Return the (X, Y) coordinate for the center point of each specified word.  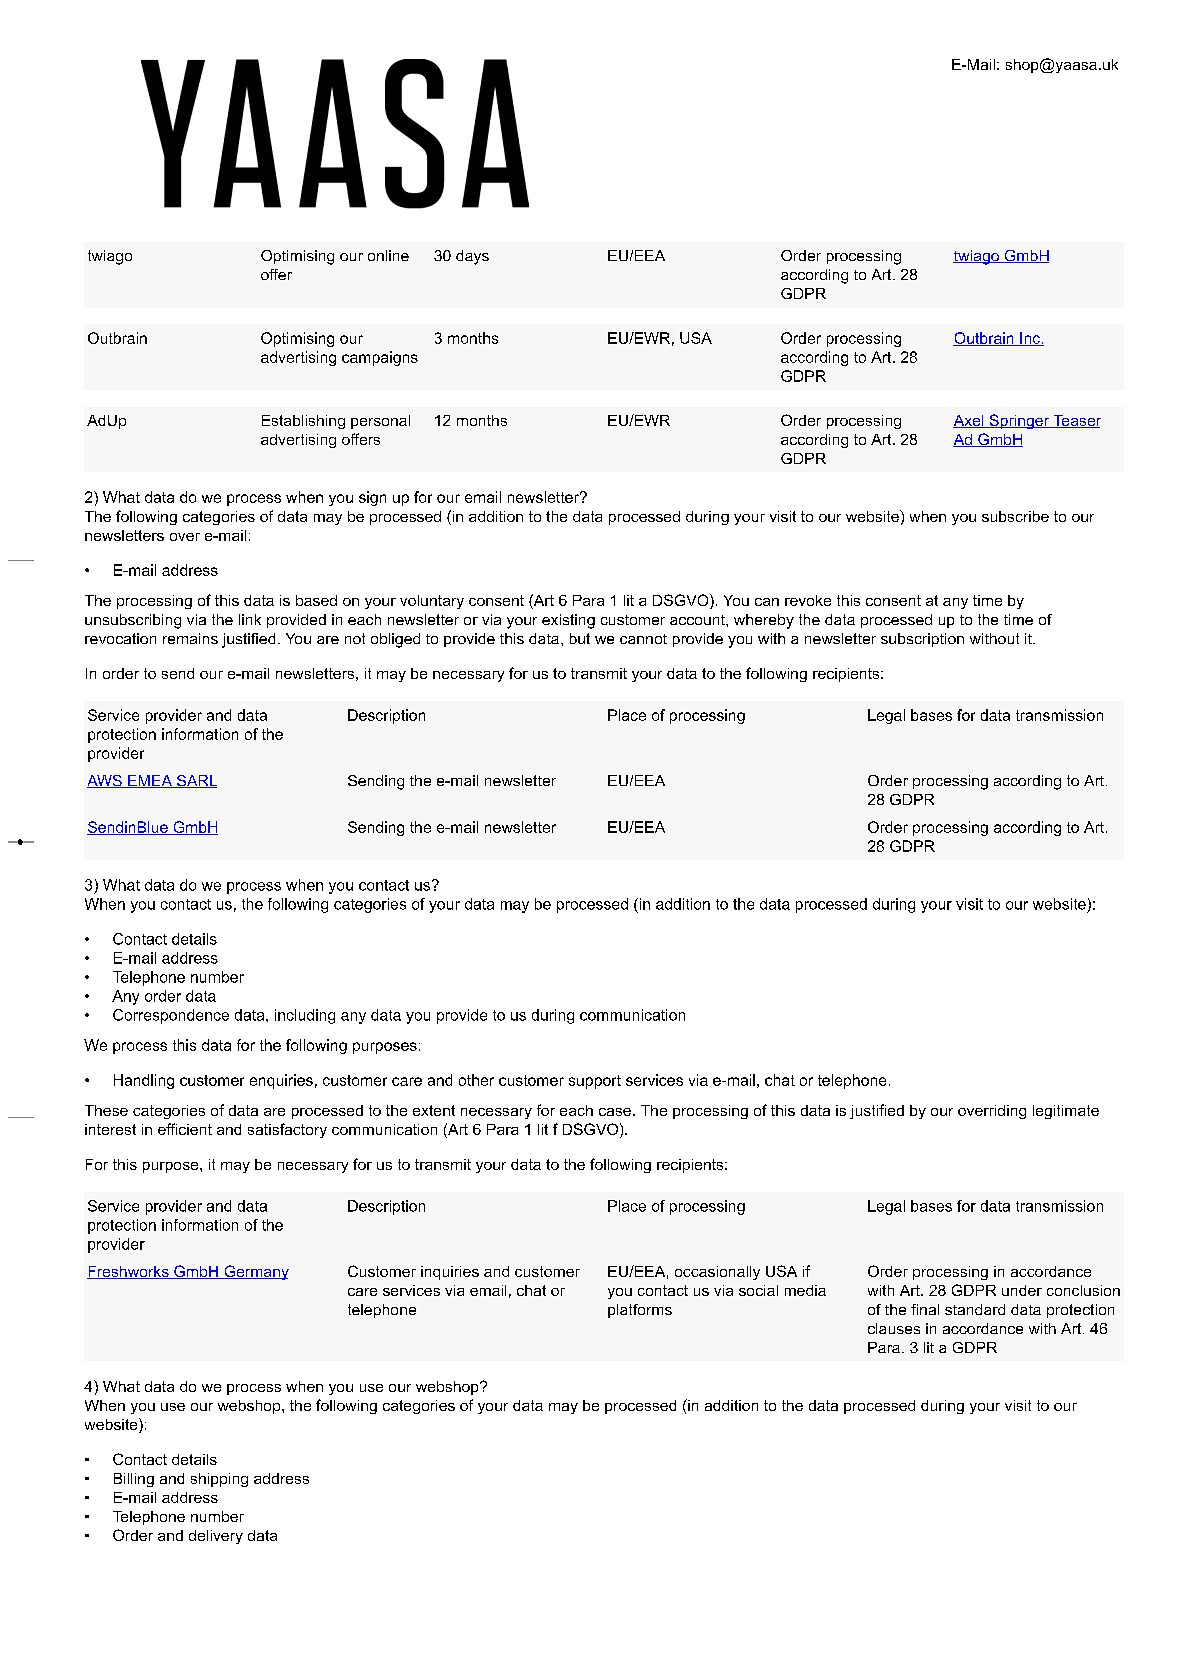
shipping (219, 1480)
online (388, 255)
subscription (922, 640)
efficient (185, 1129)
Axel (969, 421)
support (595, 1082)
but (580, 638)
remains (190, 638)
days (472, 257)
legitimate (1066, 1112)
